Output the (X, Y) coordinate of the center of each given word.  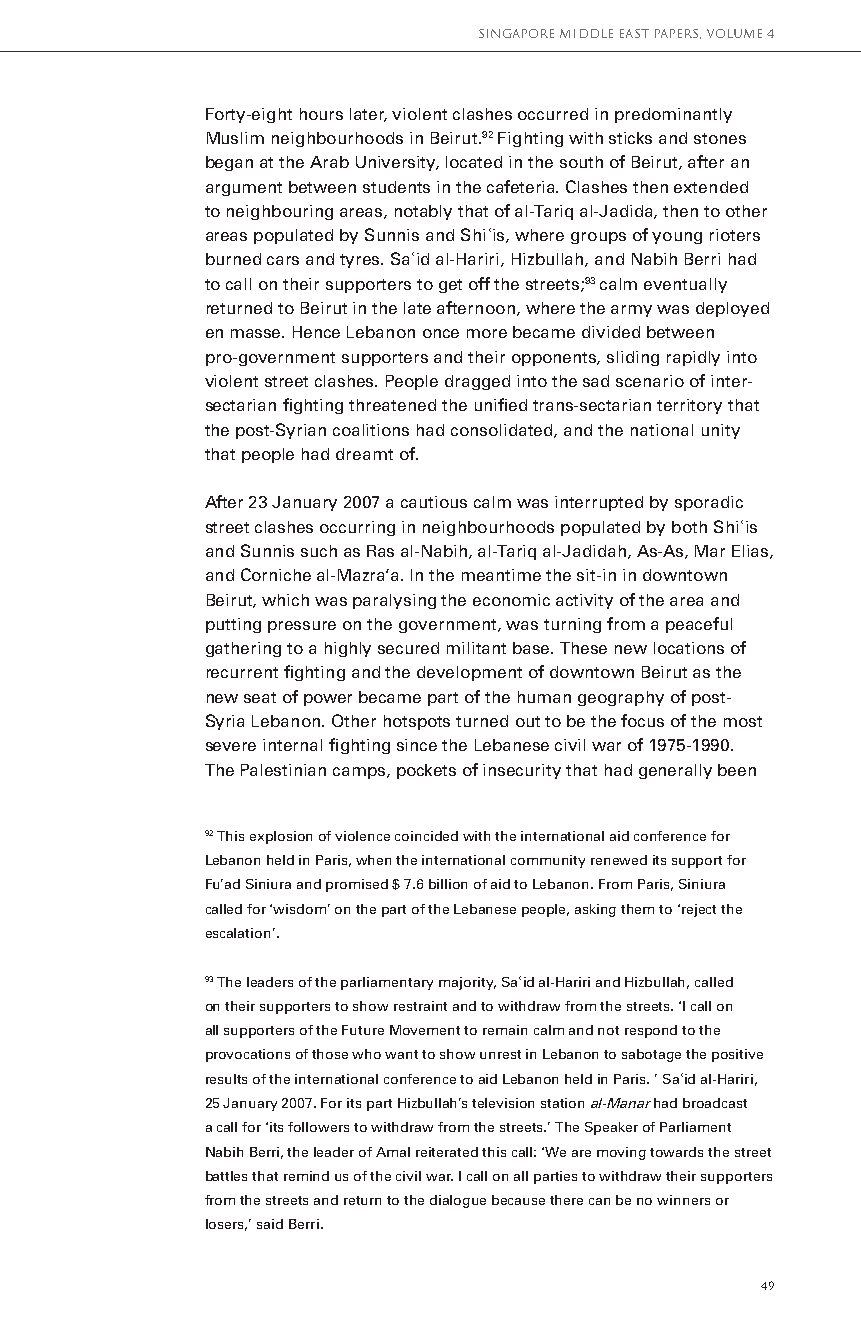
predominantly (673, 115)
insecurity (522, 771)
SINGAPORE (516, 33)
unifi (491, 404)
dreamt (364, 454)
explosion (281, 837)
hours (321, 114)
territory (689, 406)
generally (675, 771)
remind (306, 1176)
